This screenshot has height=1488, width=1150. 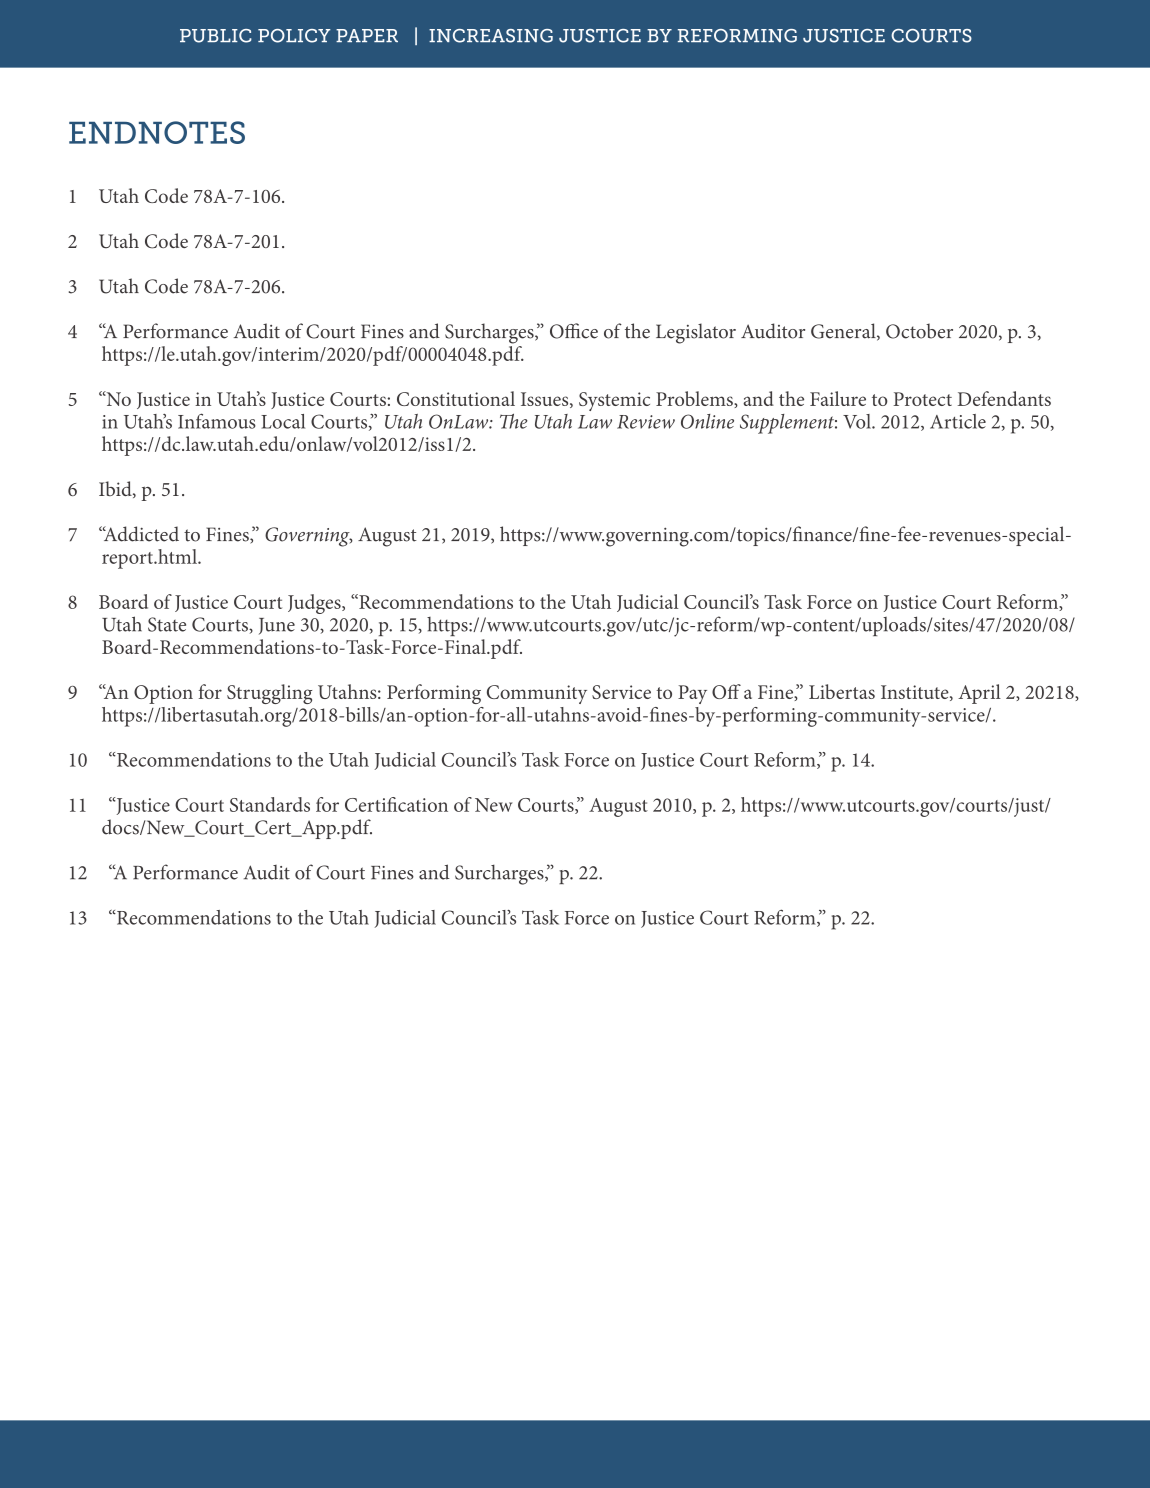 What do you see at coordinates (315, 604) in the screenshot?
I see `Judges` at bounding box center [315, 604].
